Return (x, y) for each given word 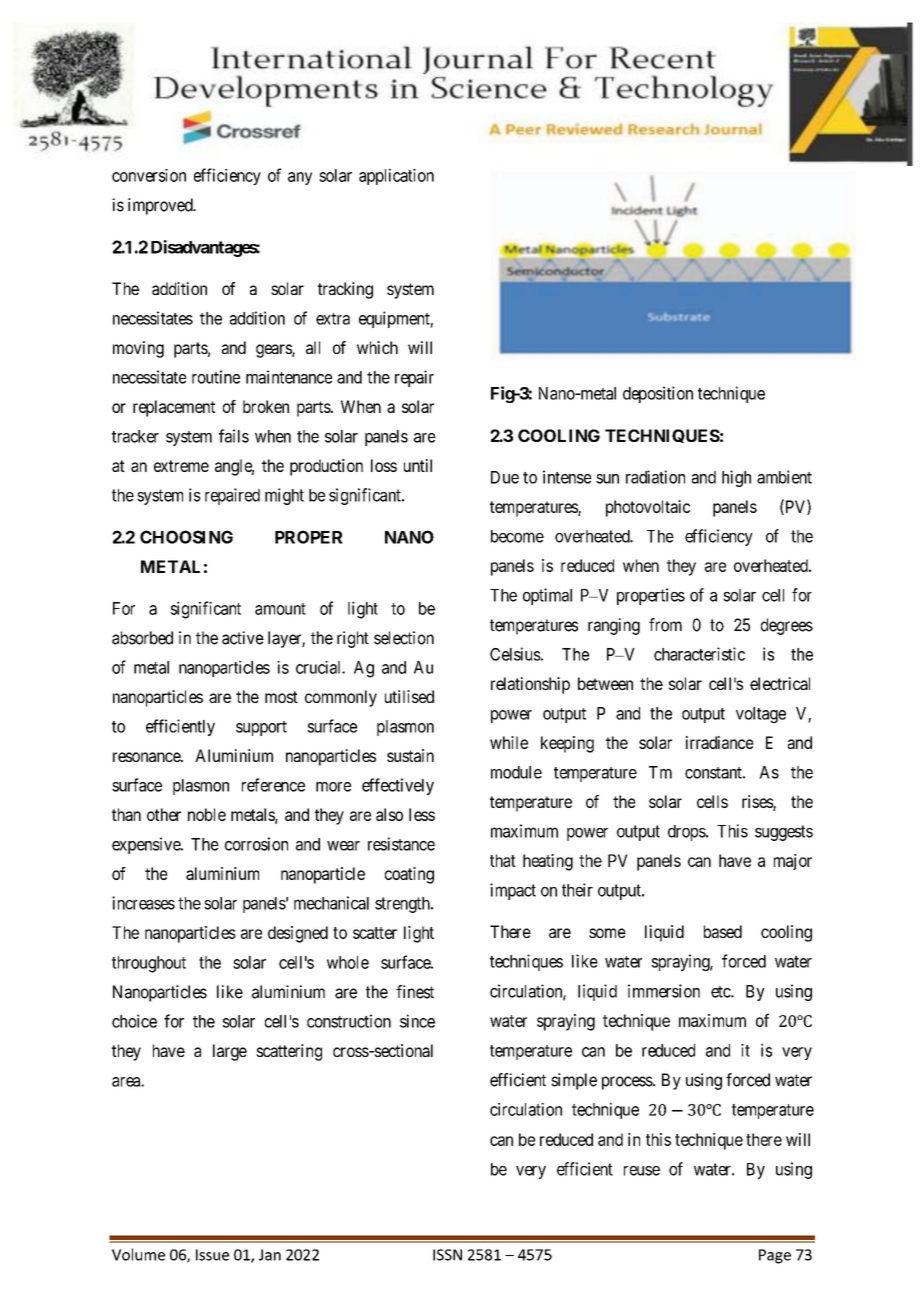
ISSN (447, 1255)
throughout (149, 964)
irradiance (720, 742)
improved (161, 206)
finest (415, 992)
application (396, 176)
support (261, 728)
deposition (658, 394)
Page (775, 1256)
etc (721, 992)
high (736, 478)
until (418, 465)
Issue (212, 1255)
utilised (409, 696)
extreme (181, 466)
